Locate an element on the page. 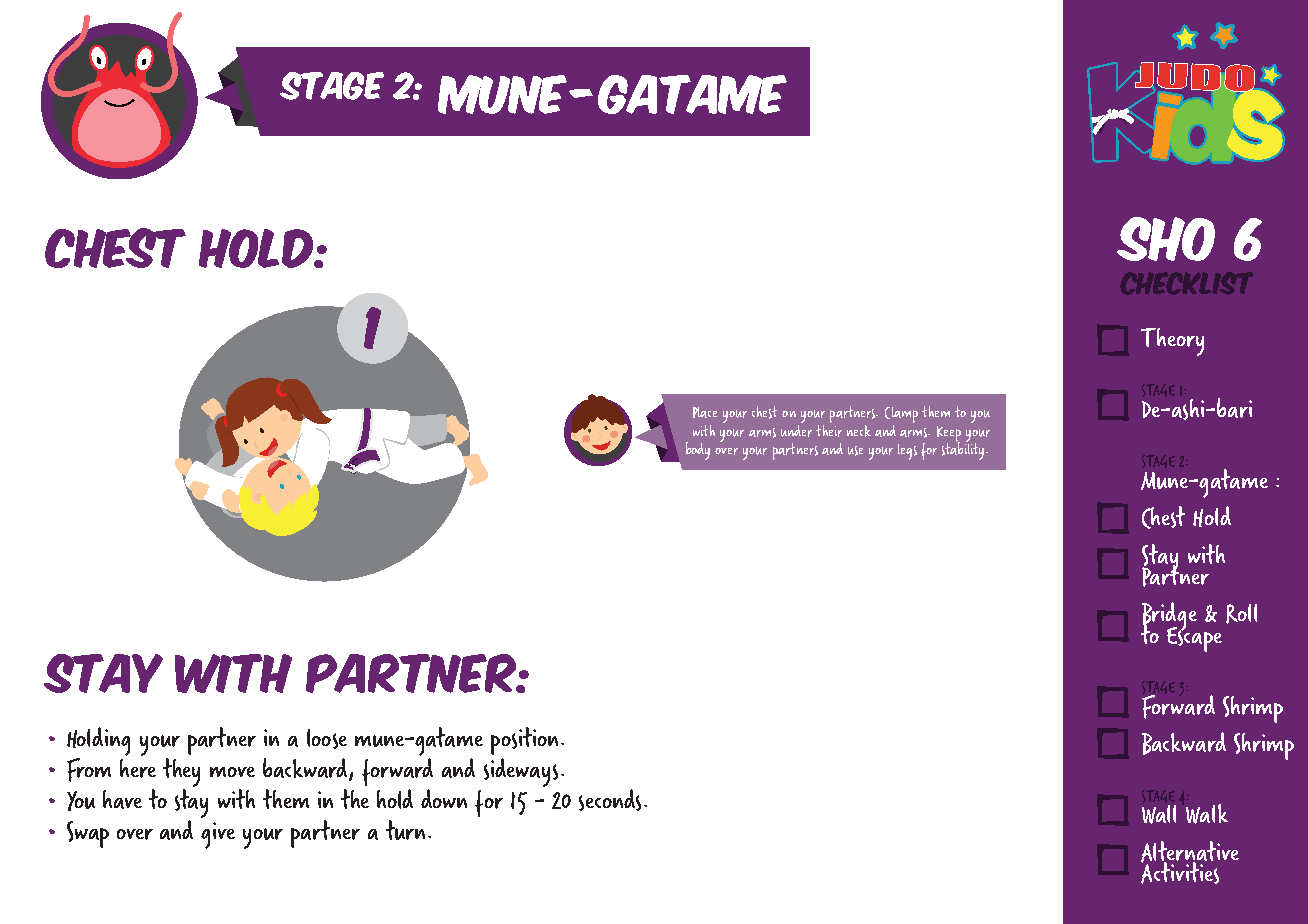 This document has width=1308, height=924. Theory is located at coordinates (1172, 342).
